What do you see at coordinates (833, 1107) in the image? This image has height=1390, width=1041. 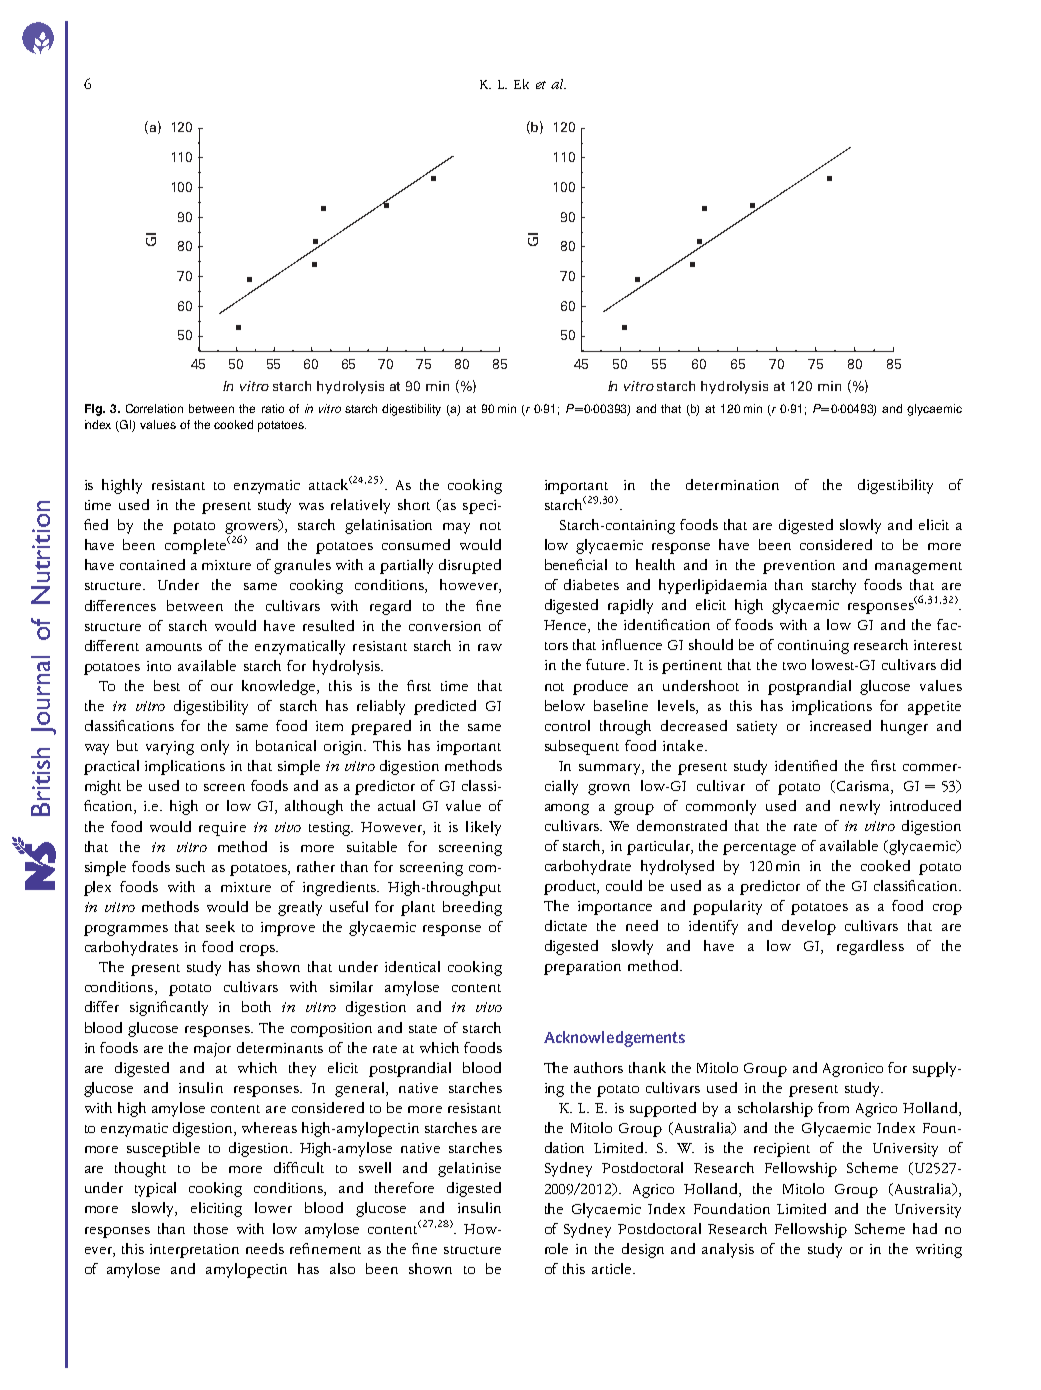 I see `from` at bounding box center [833, 1107].
